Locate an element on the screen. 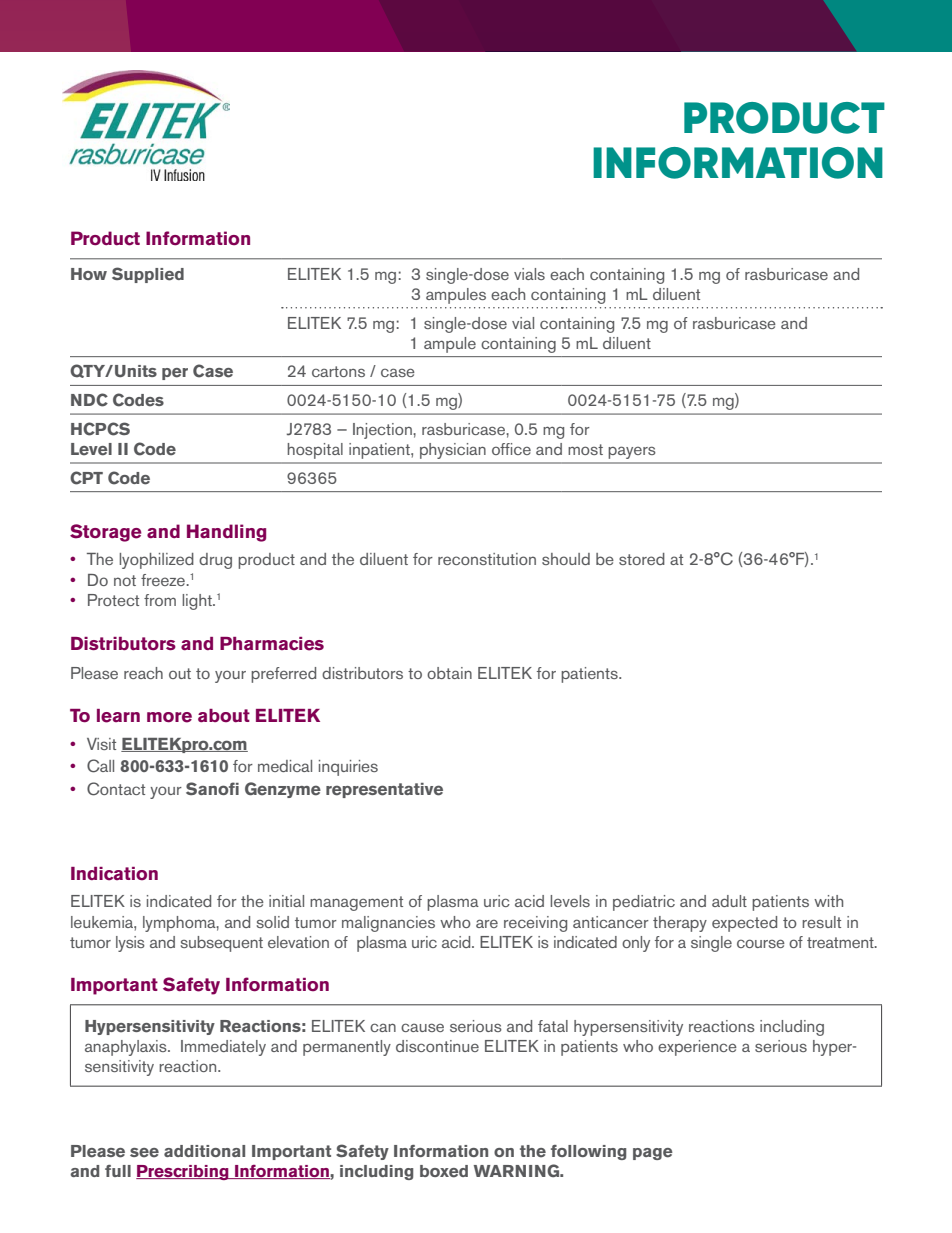  additional is located at coordinates (204, 1151).
